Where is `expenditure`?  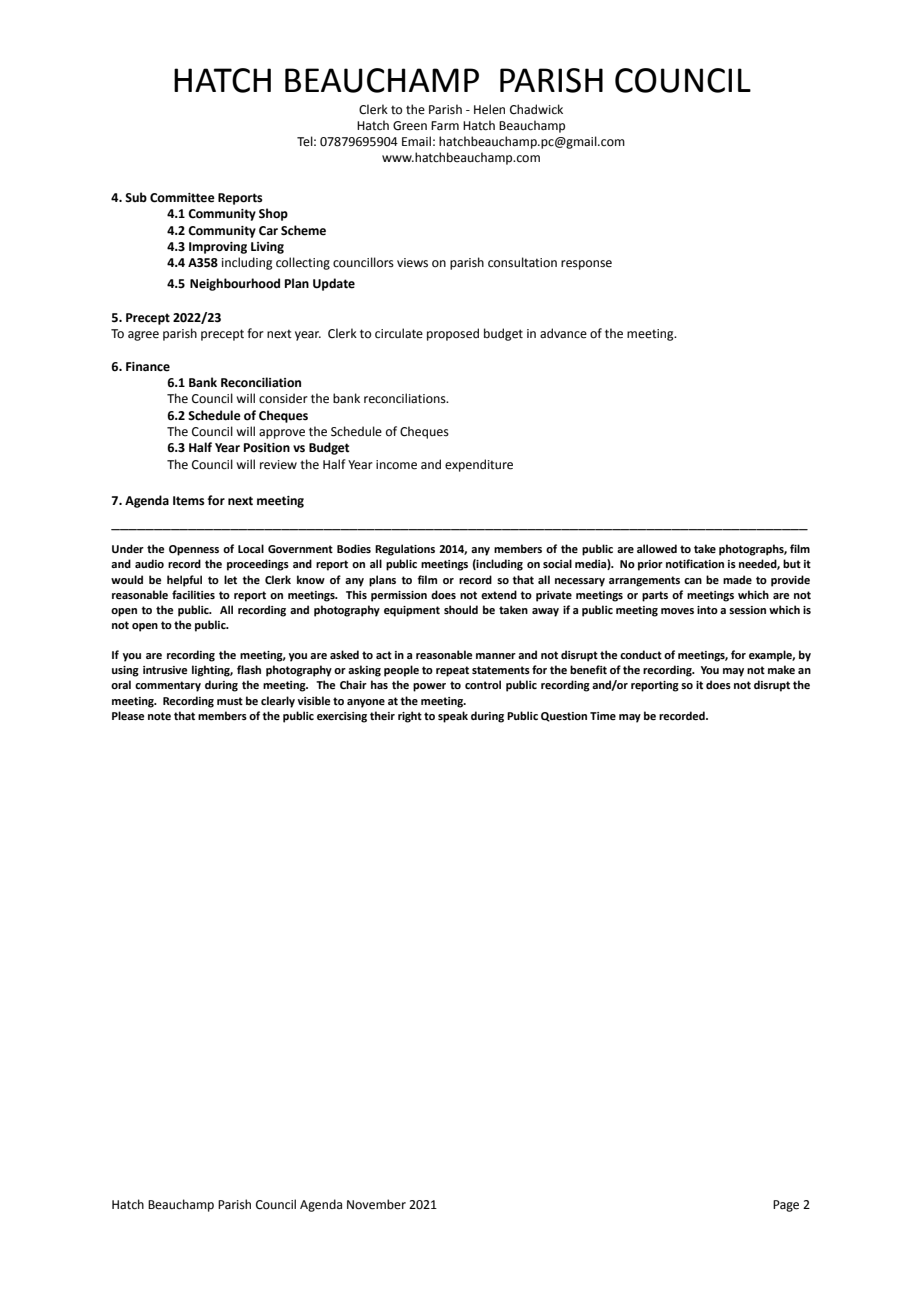
expenditure is located at coordinates (479, 465).
